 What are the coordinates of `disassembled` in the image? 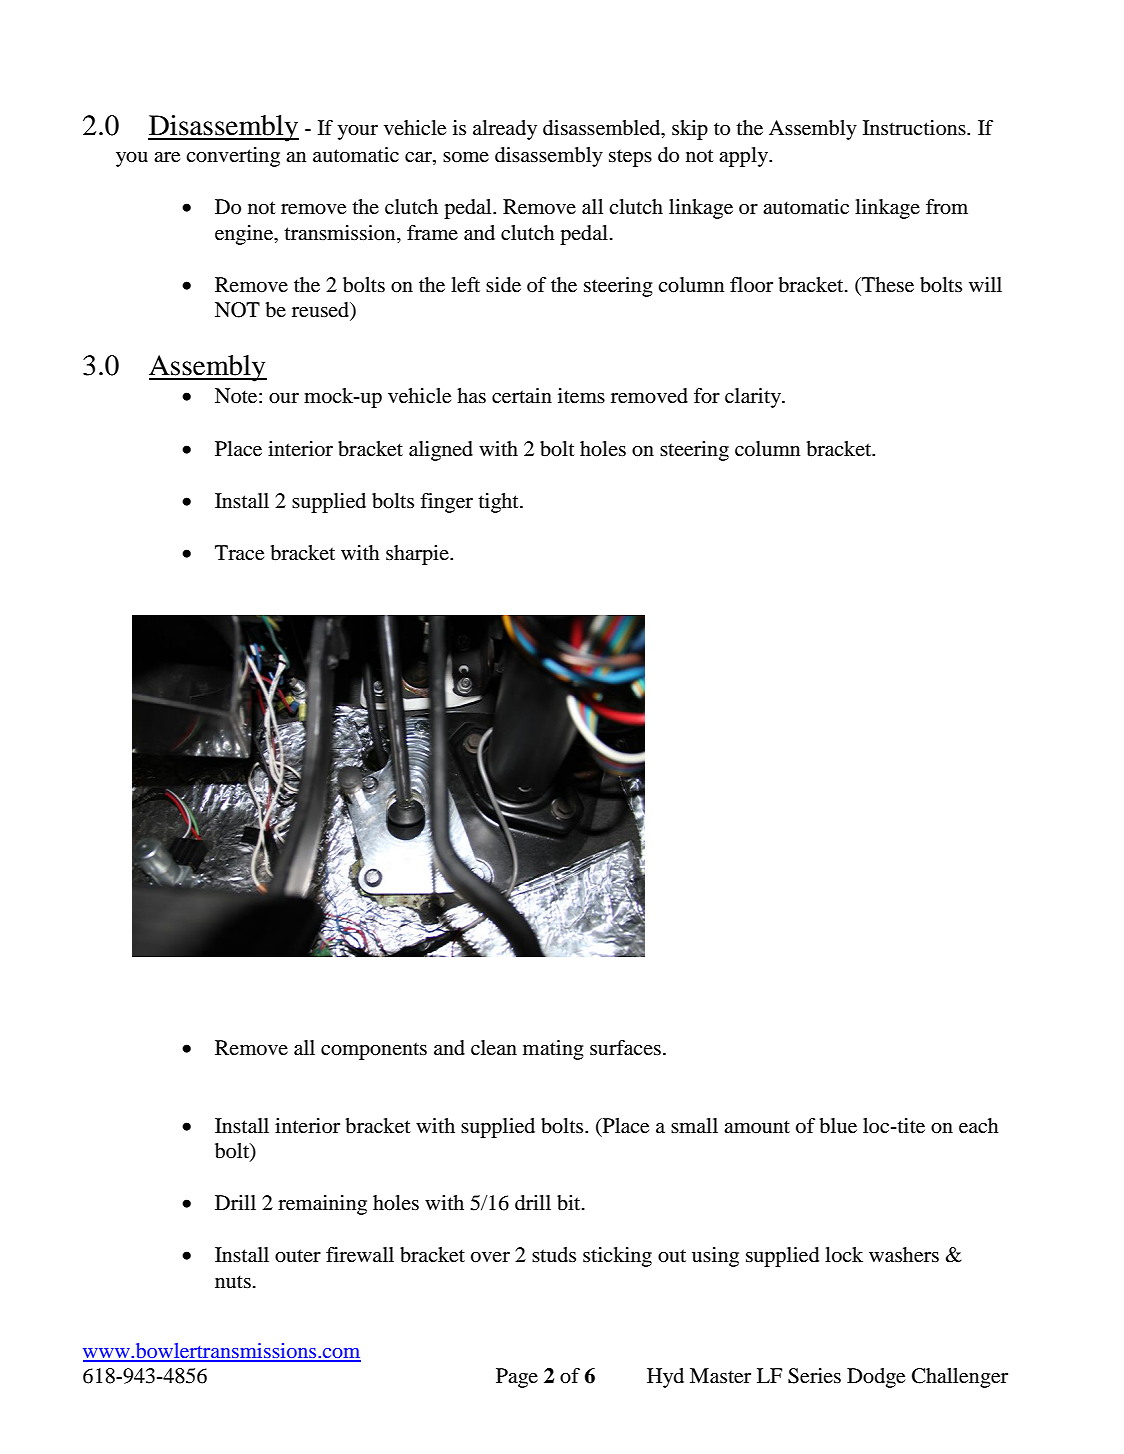 It's located at (603, 129).
